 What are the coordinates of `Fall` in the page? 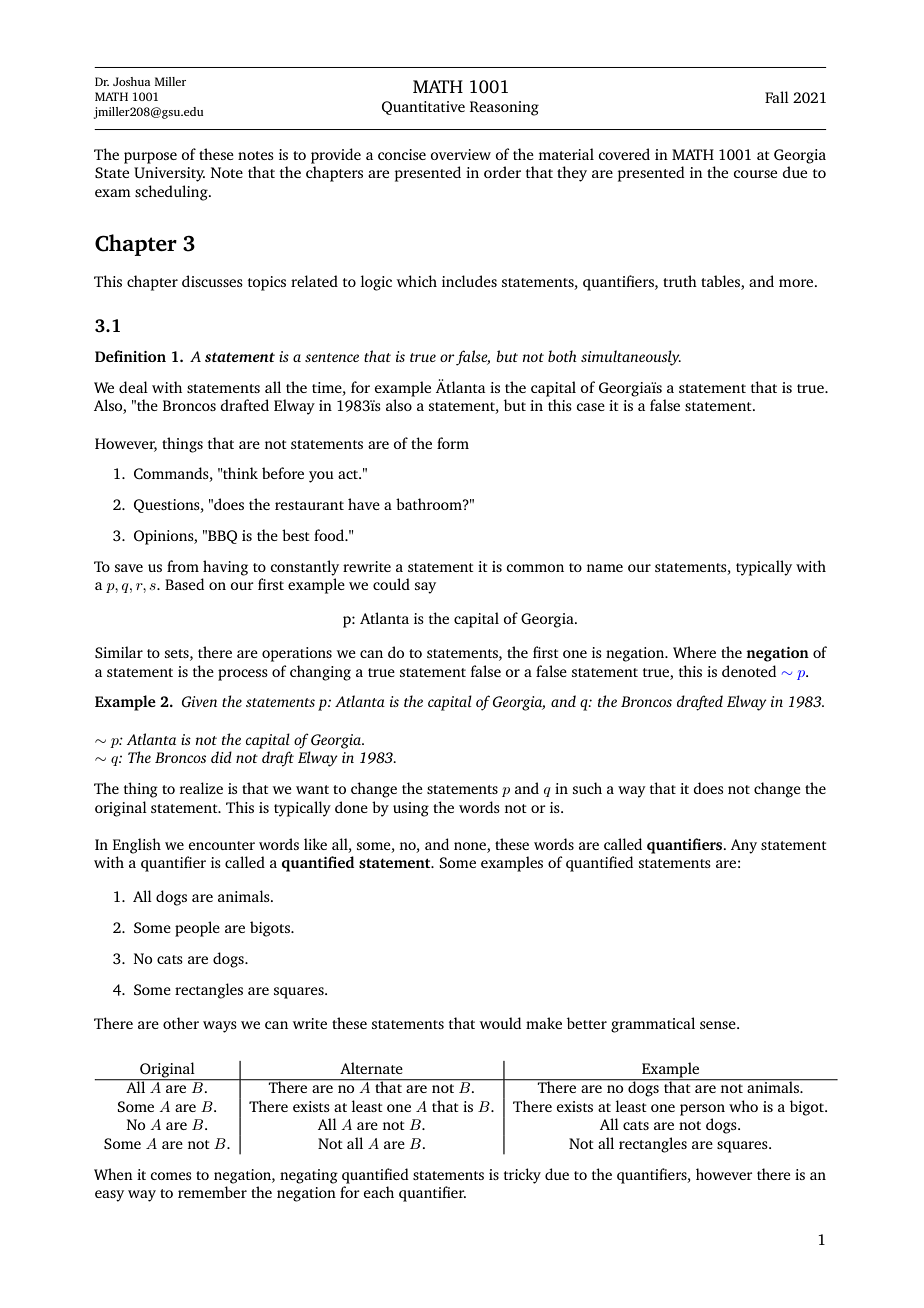 It's located at (777, 97).
